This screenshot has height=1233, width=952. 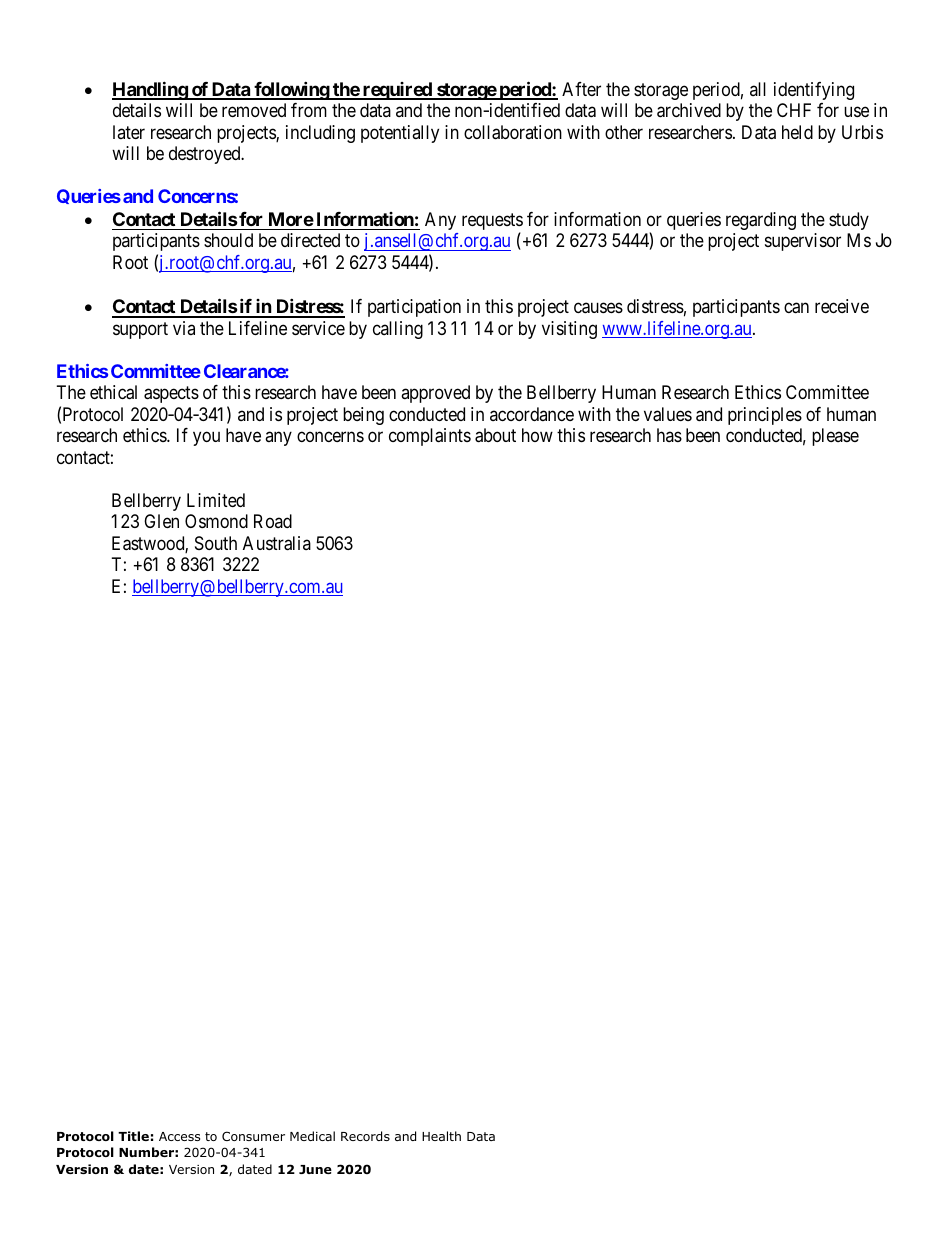 I want to click on please, so click(x=835, y=437).
